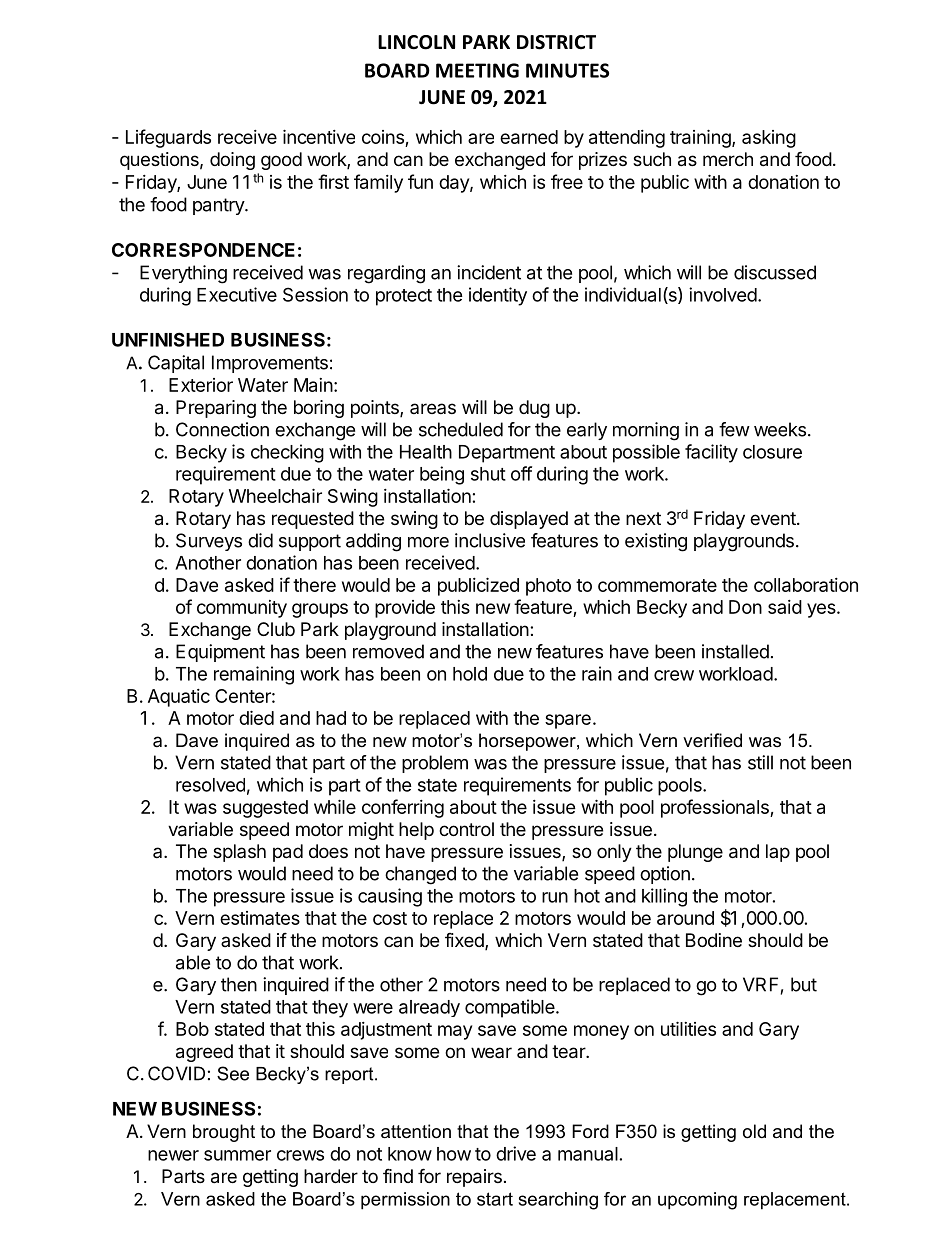 The image size is (952, 1233). I want to click on hold, so click(470, 674).
